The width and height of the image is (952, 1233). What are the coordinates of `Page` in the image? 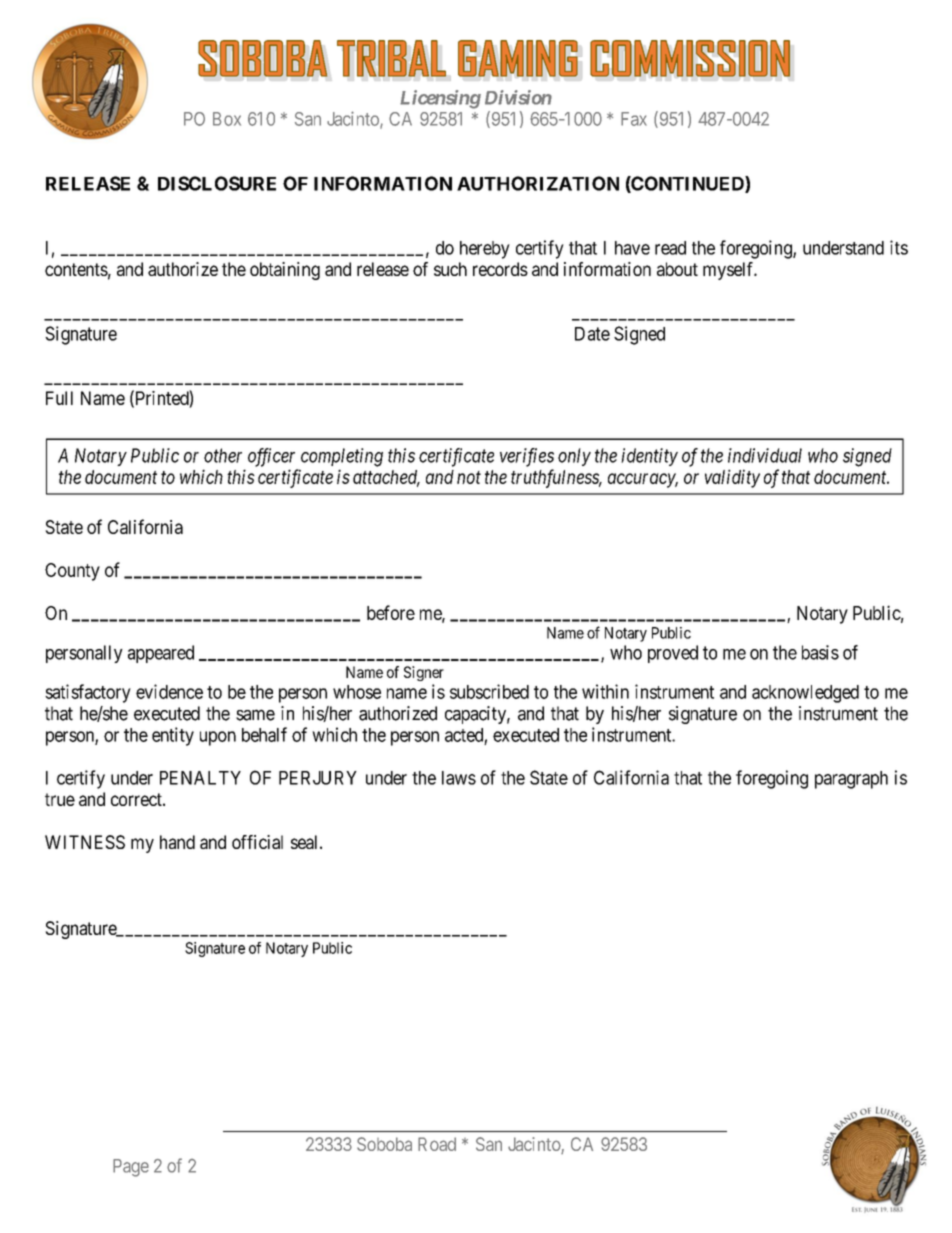 It's located at (131, 1168).
